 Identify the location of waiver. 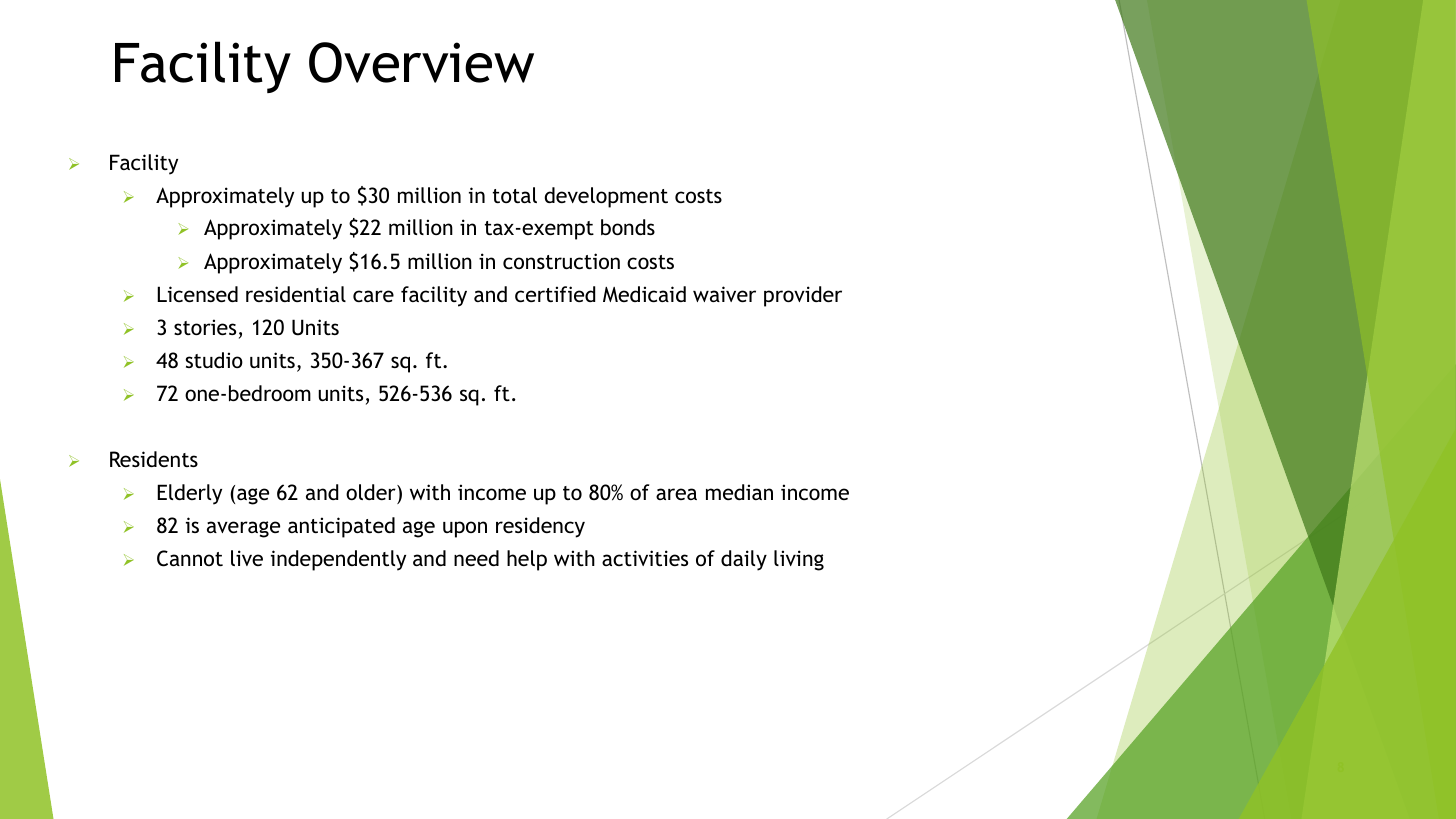
(724, 294).
